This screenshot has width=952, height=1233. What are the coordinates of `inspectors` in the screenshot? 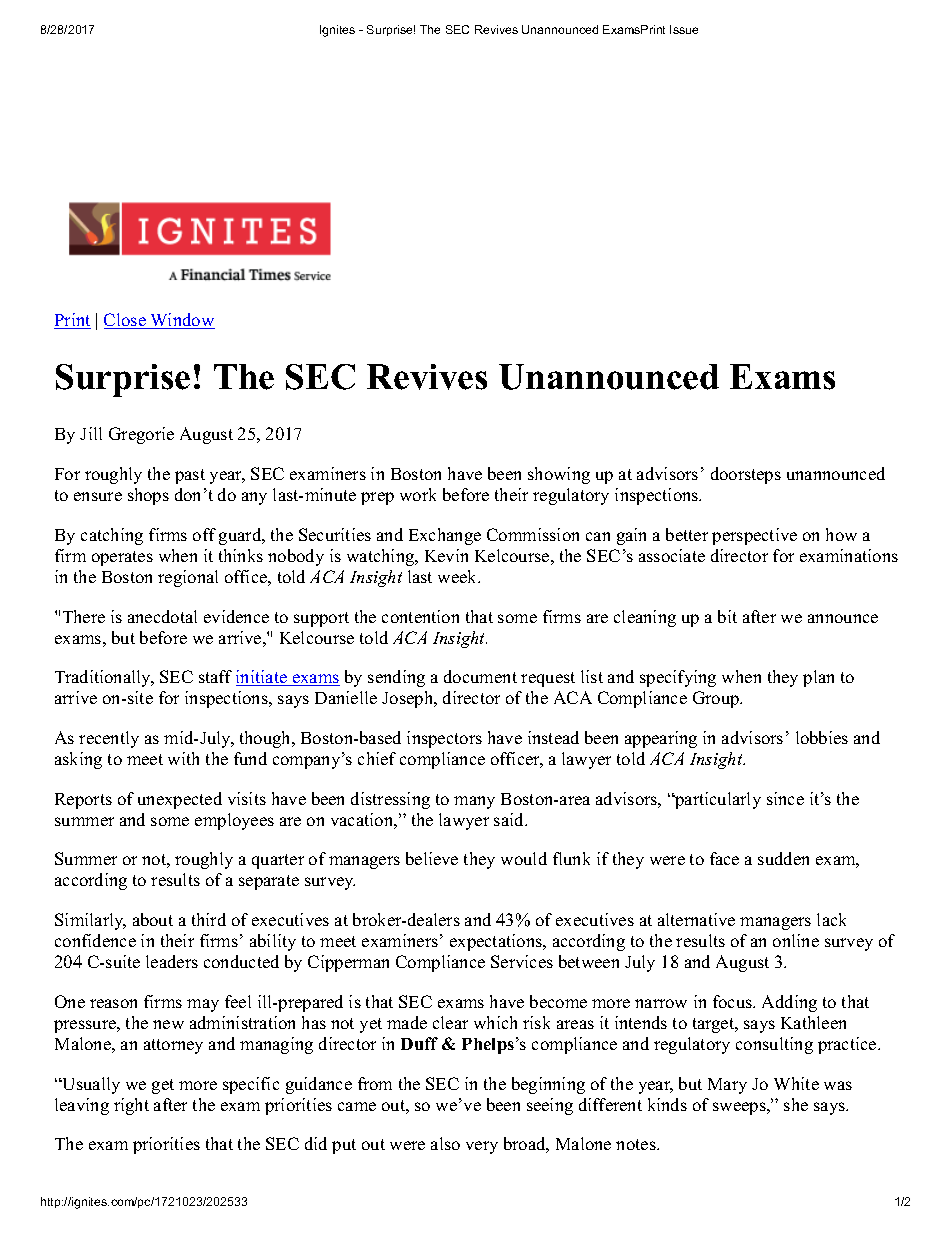 It's located at (444, 739).
